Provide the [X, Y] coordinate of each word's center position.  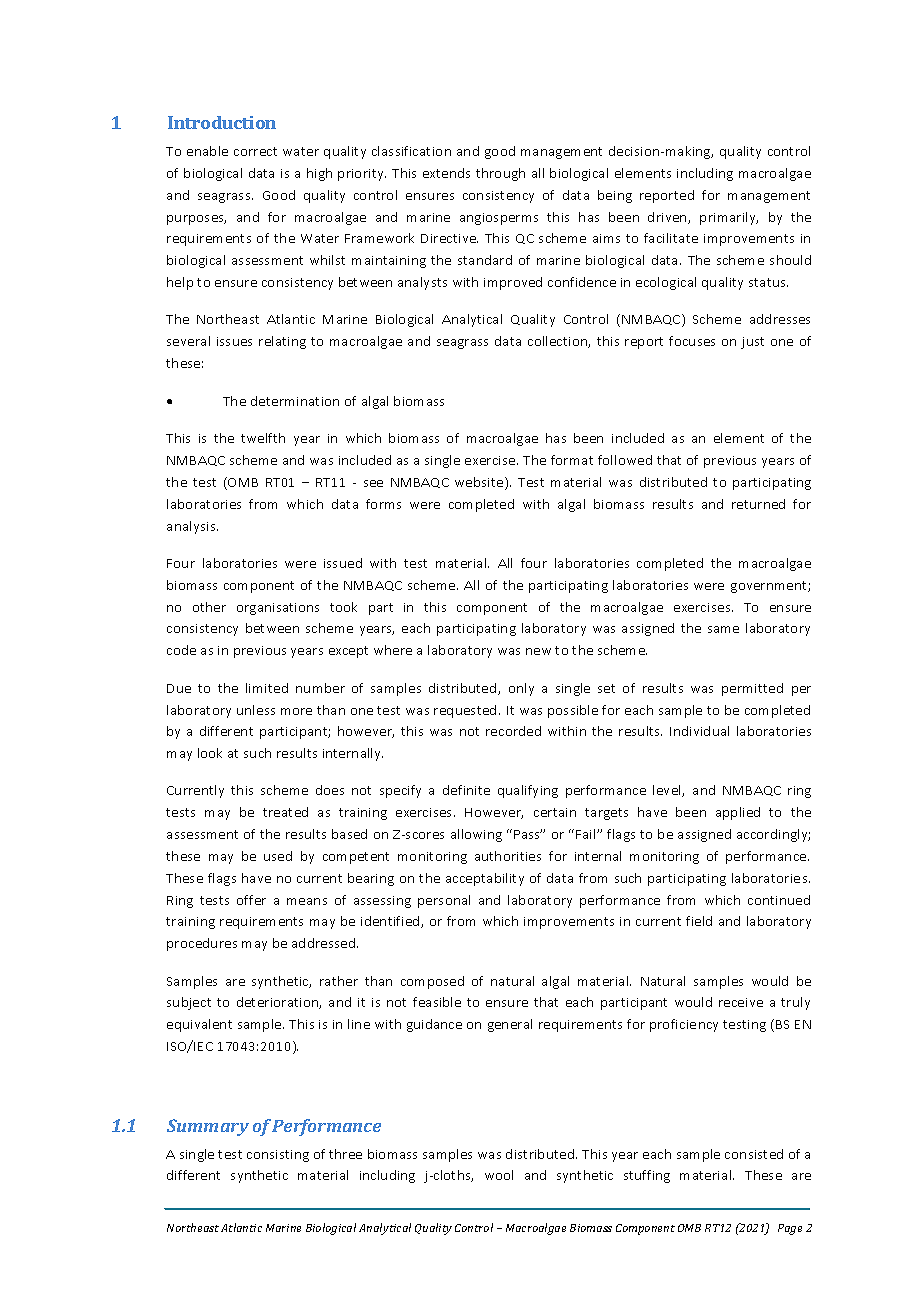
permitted [752, 689]
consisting [278, 1156]
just [752, 343]
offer [251, 900]
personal [444, 901]
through [500, 174]
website [480, 483]
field [699, 921]
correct [255, 151]
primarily [729, 218]
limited [267, 688]
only [521, 689]
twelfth [263, 438]
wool [499, 1175]
